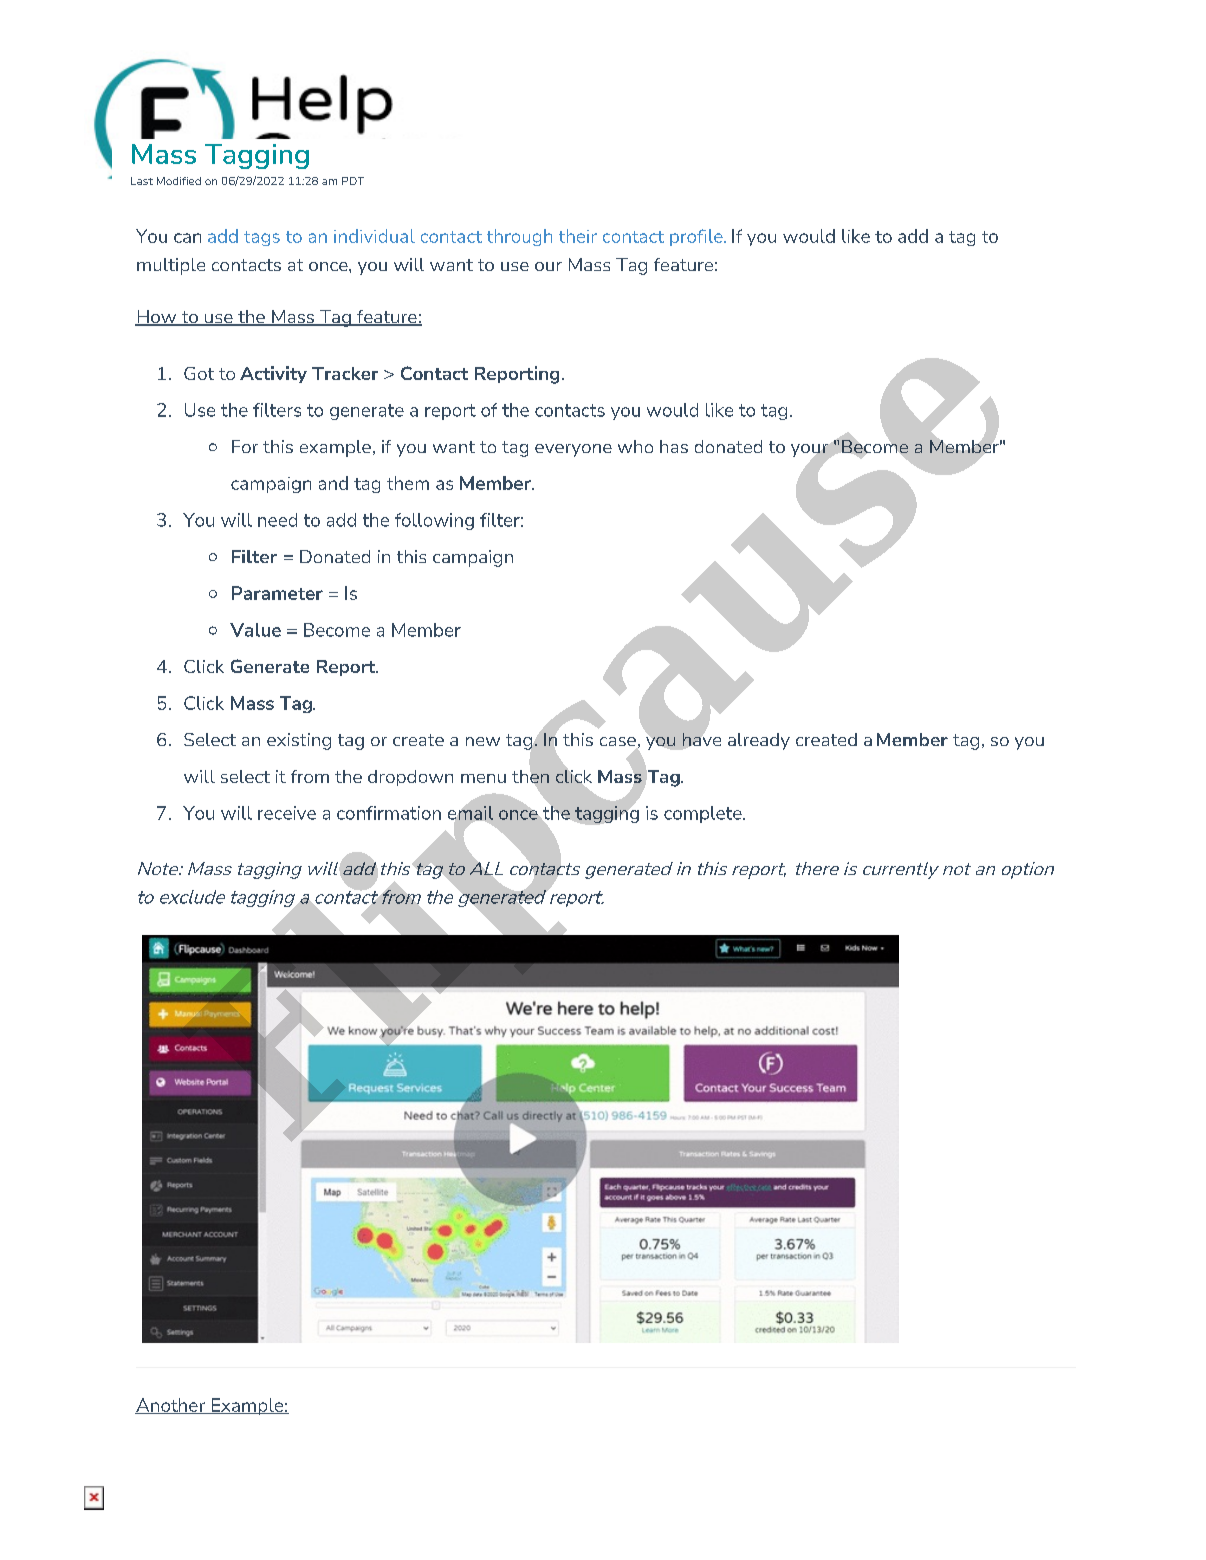 This screenshot has width=1206, height=1560. Describe the element at coordinates (697, 237) in the screenshot. I see `profile` at that location.
